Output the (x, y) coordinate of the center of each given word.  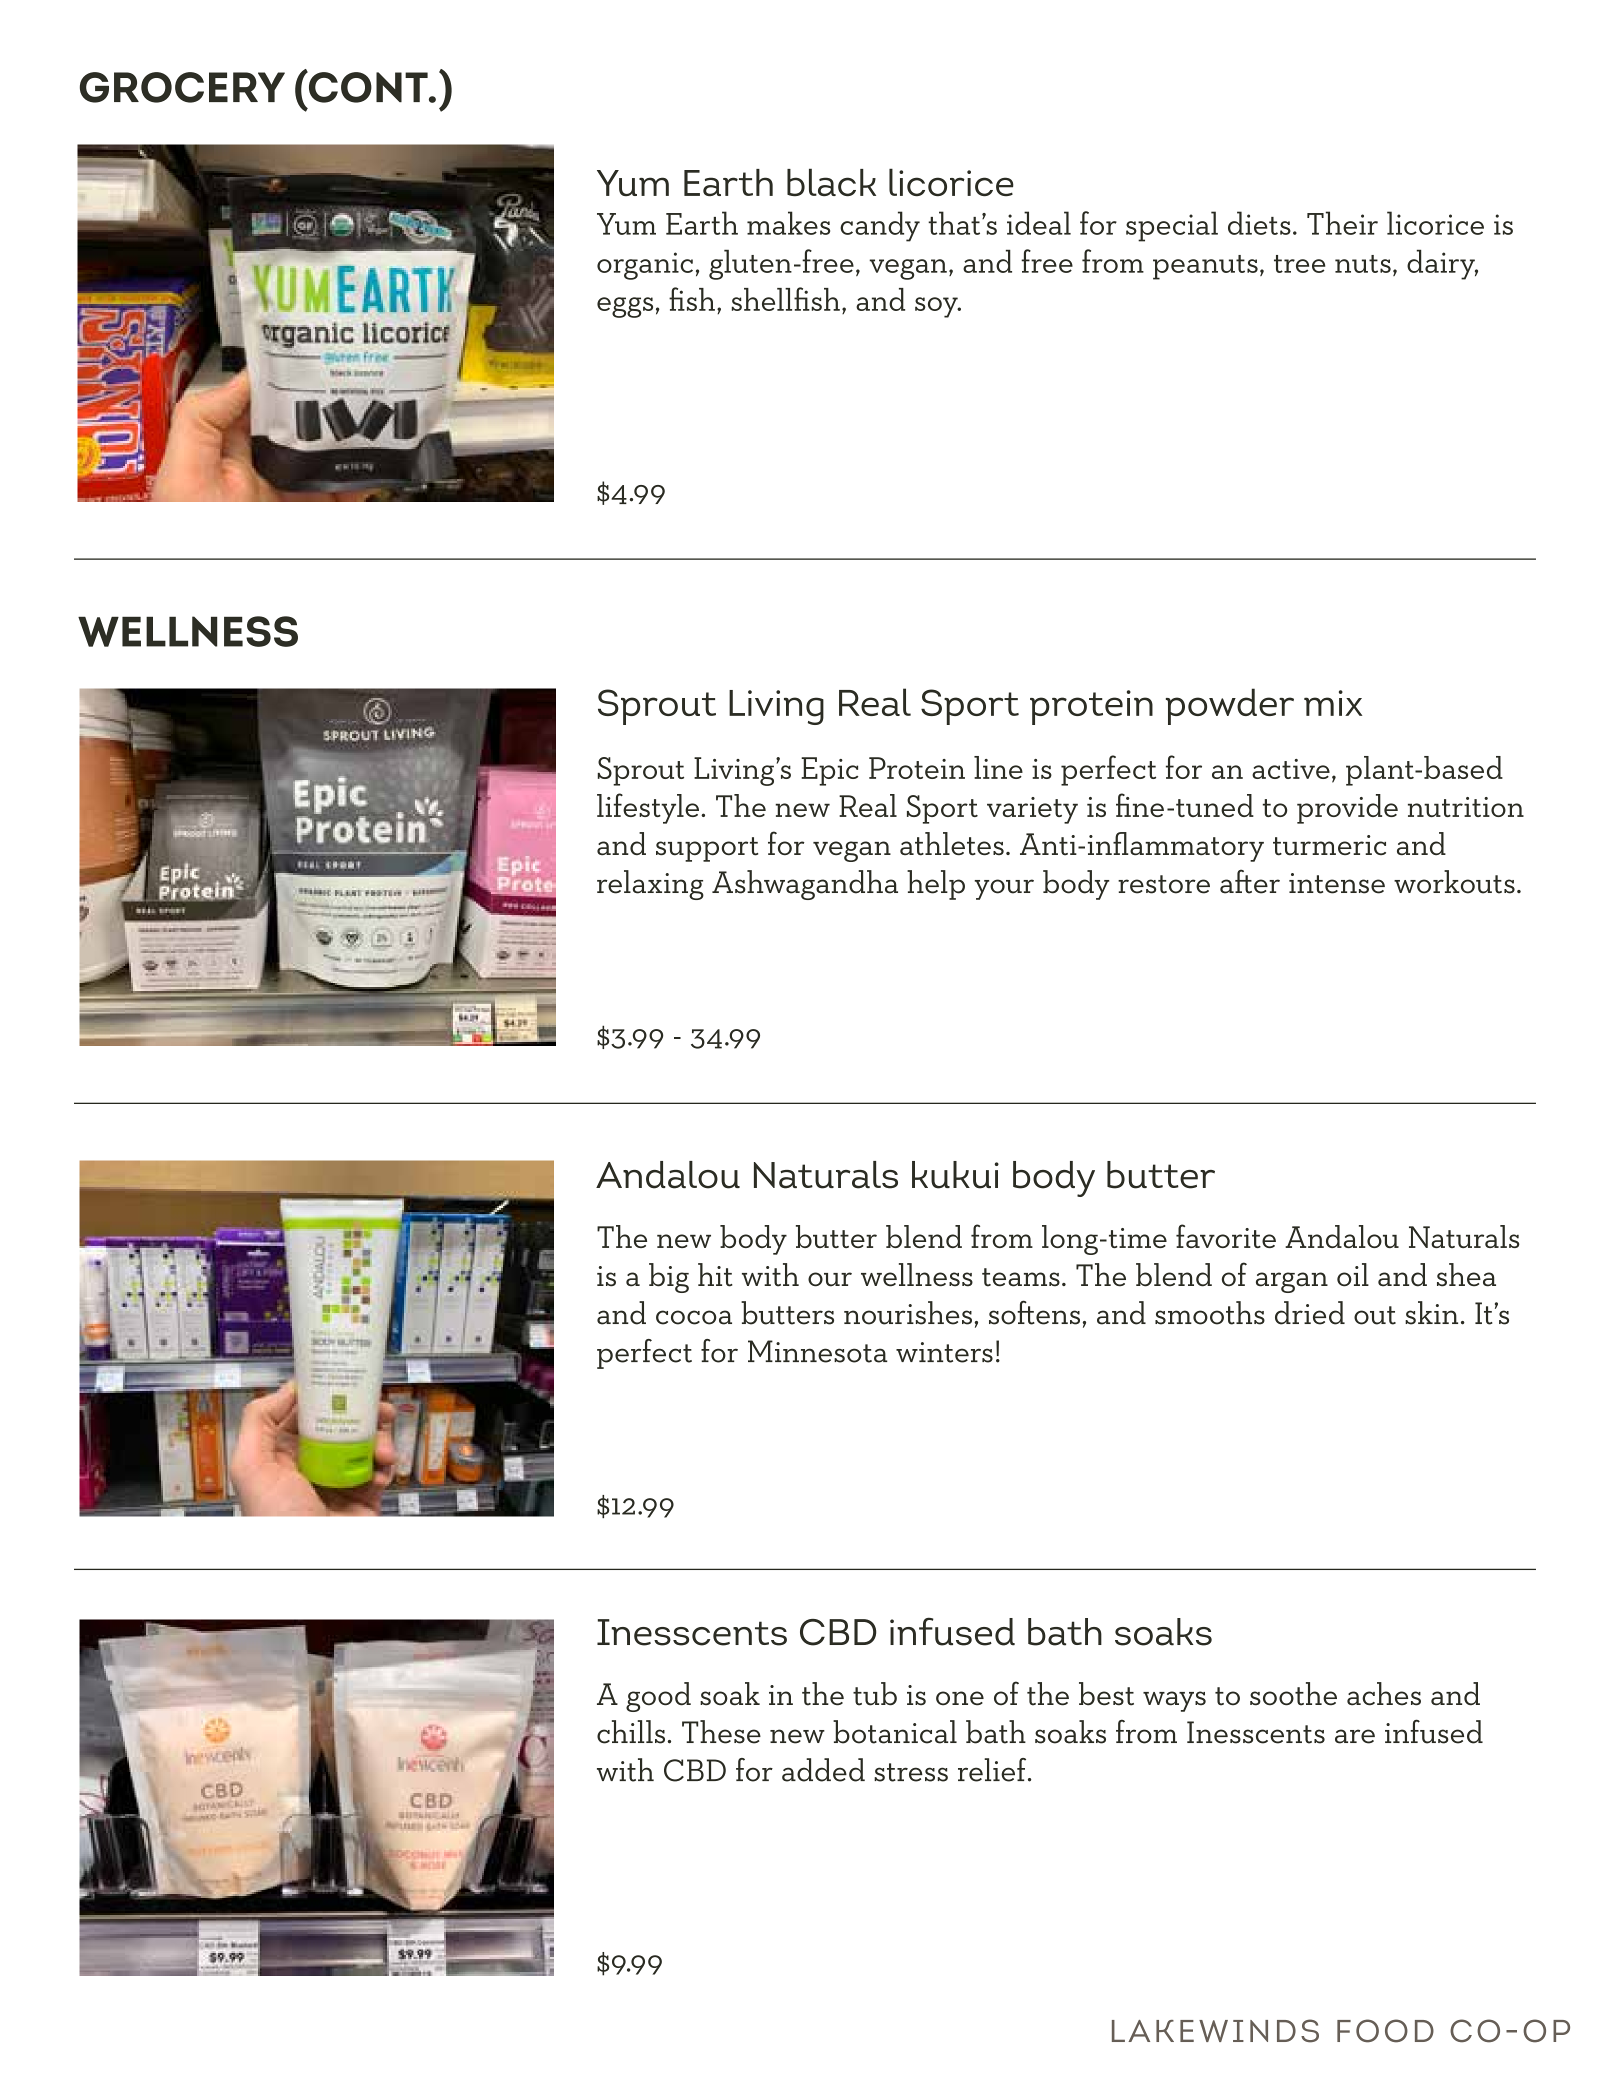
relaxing (650, 885)
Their (1342, 223)
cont (368, 86)
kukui (955, 1175)
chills (631, 1732)
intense (1337, 883)
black (831, 182)
